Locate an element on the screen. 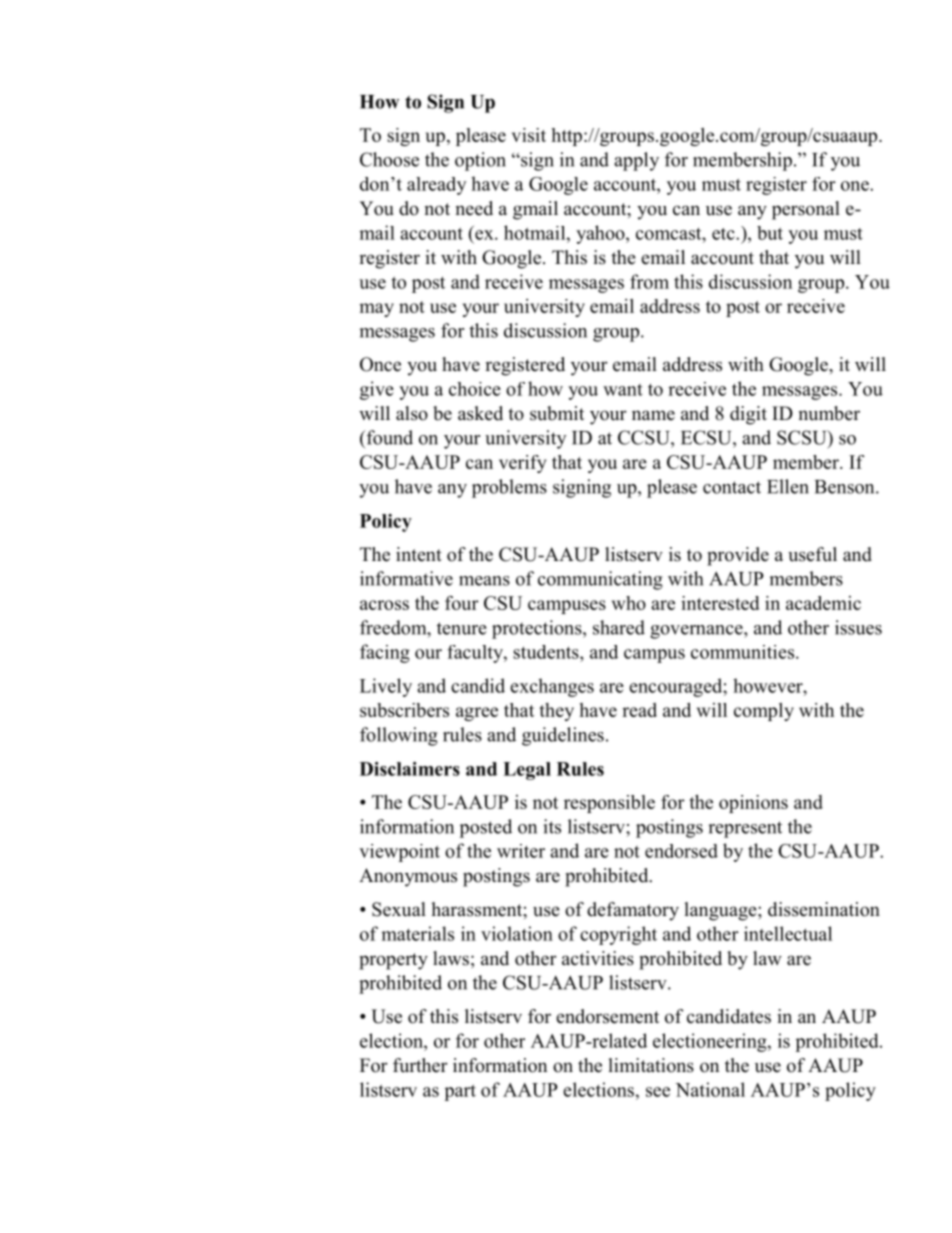 Image resolution: width=952 pixels, height=1233 pixels. viewpoint is located at coordinates (399, 853).
